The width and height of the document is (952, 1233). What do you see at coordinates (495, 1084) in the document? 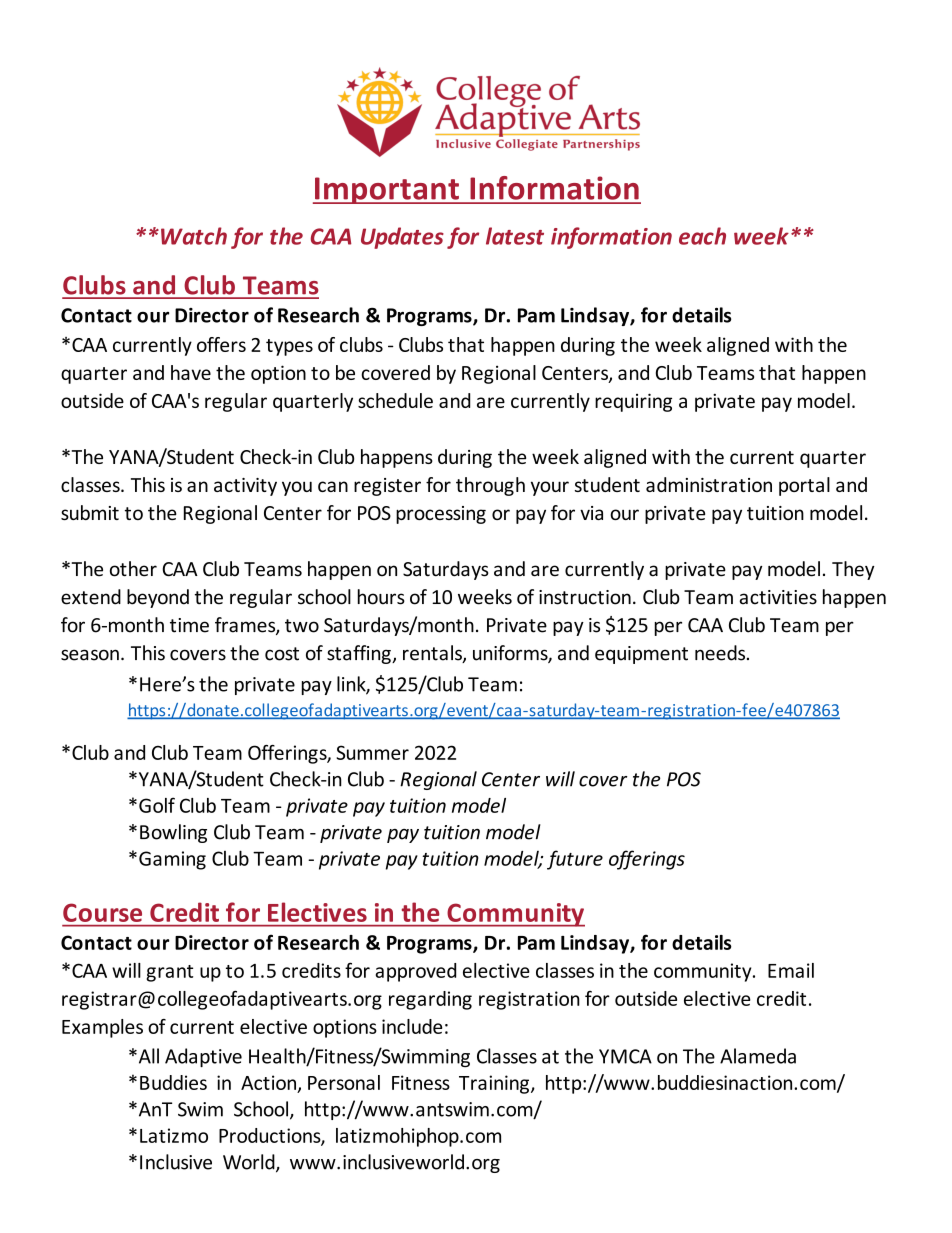
I see `Training` at bounding box center [495, 1084].
